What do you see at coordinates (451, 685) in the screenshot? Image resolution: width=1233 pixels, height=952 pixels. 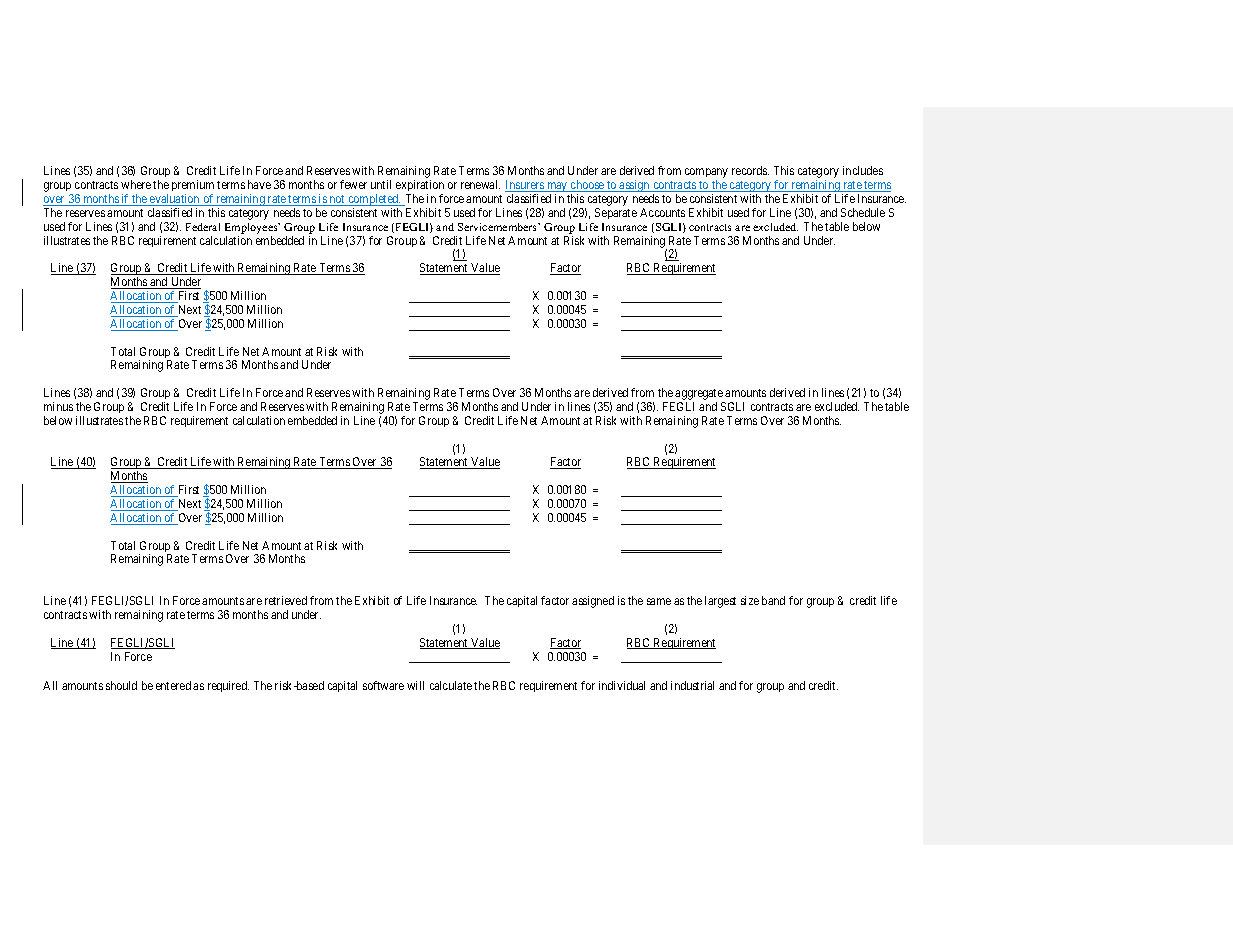 I see `calculate` at bounding box center [451, 685].
